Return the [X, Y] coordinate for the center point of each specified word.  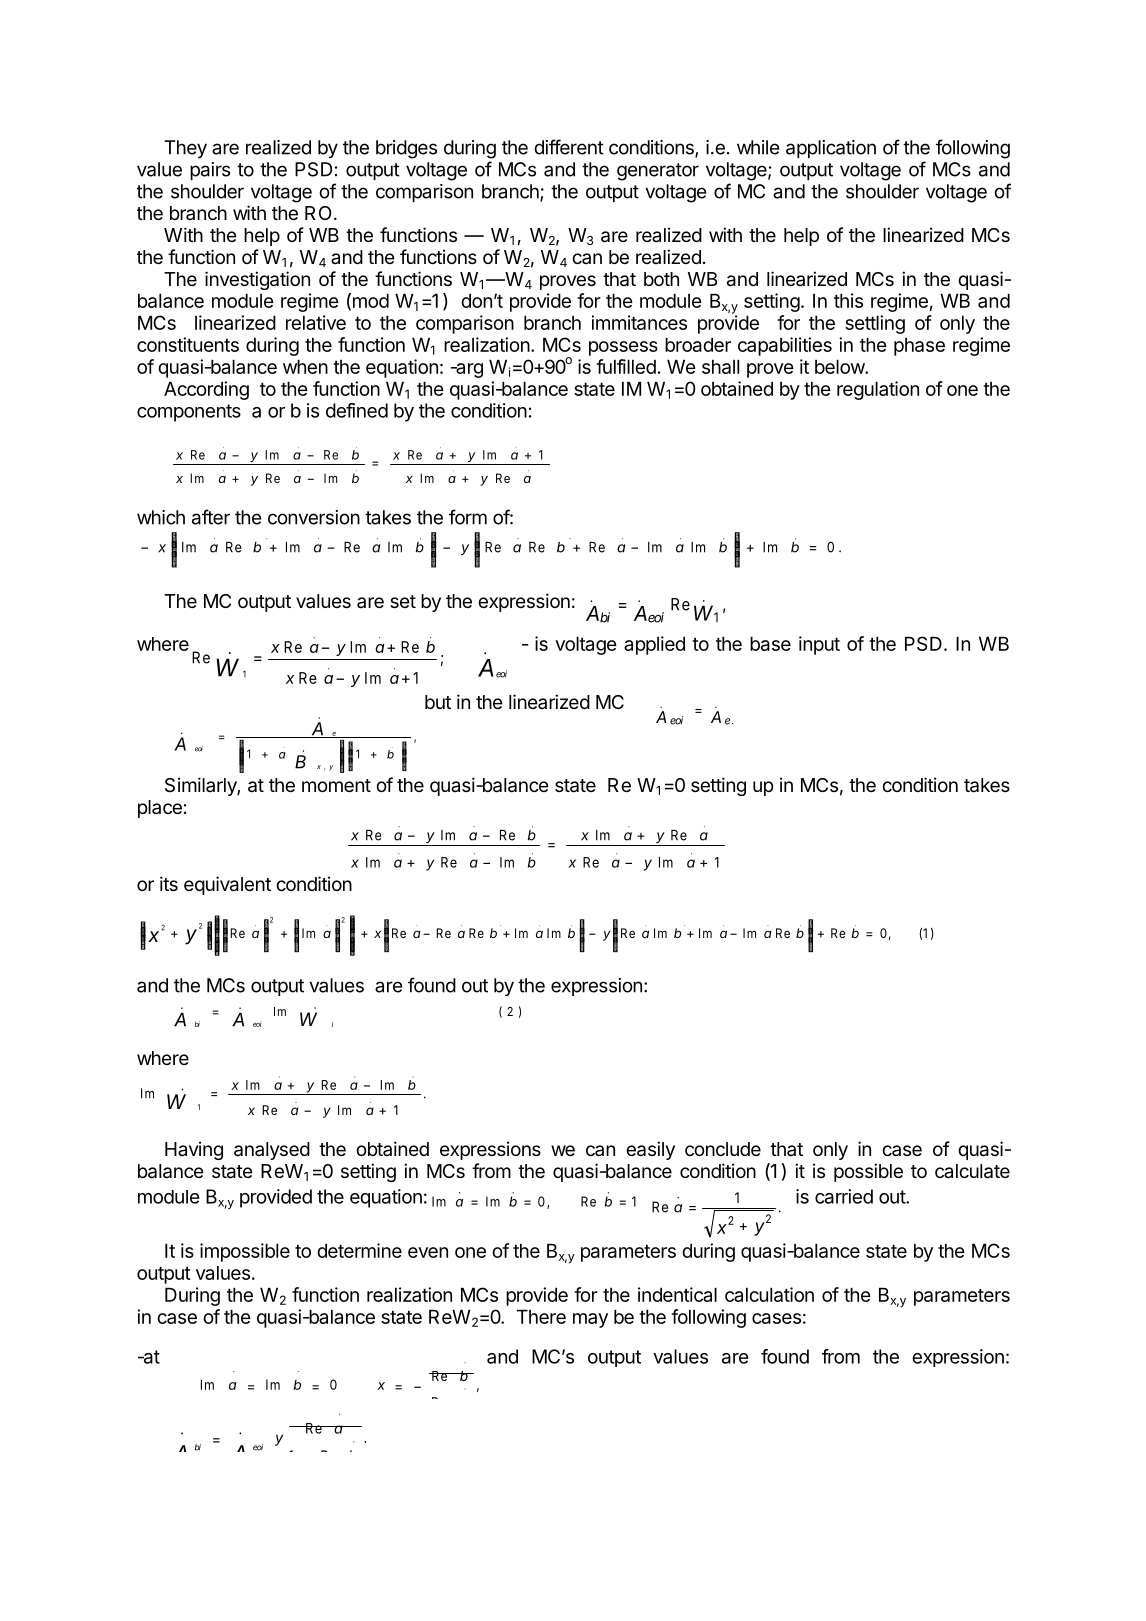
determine [359, 1250]
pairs [210, 171]
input [819, 645]
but [438, 702]
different [569, 147]
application [831, 149]
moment [336, 785]
